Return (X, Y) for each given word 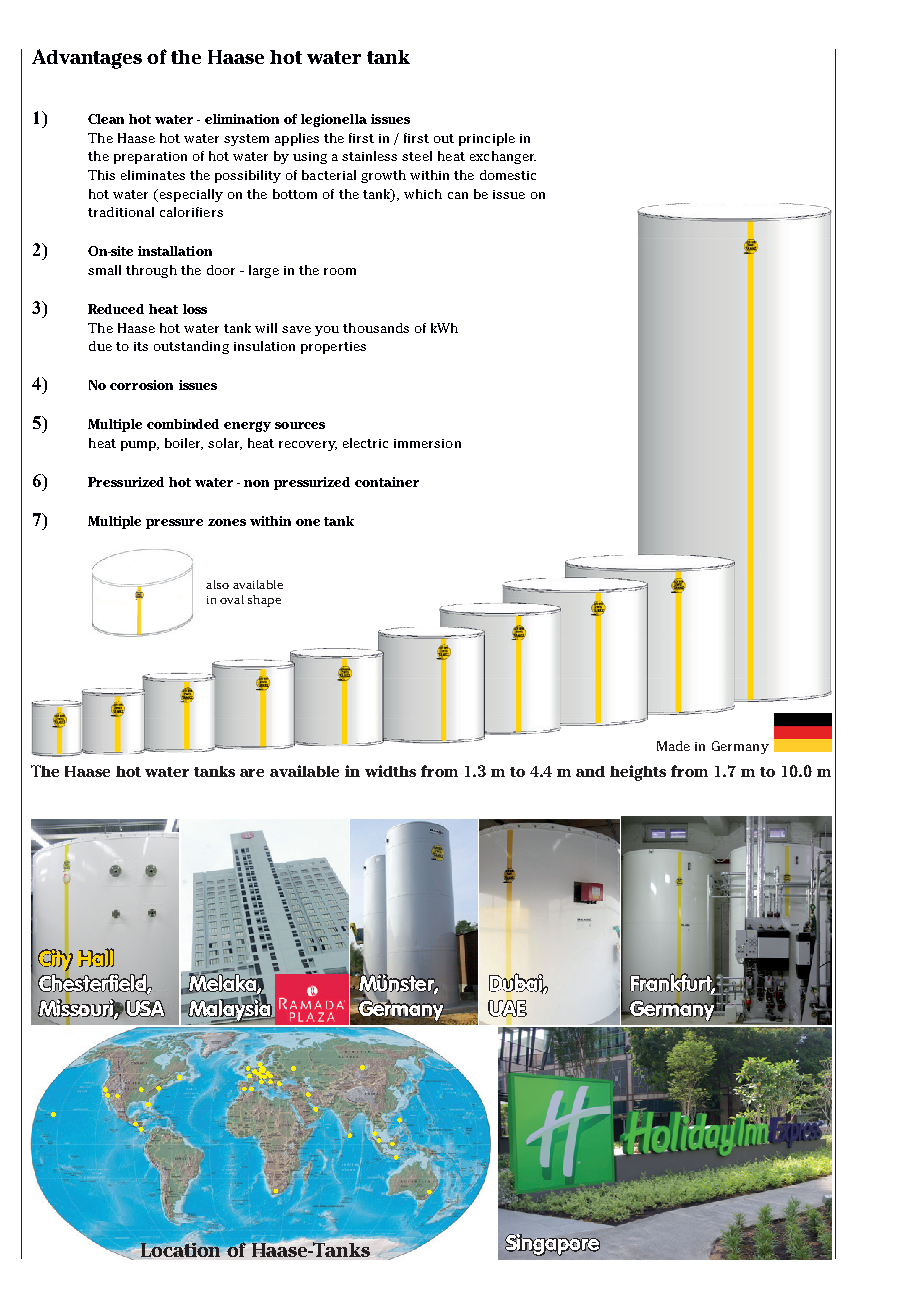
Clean (106, 119)
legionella (334, 120)
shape (264, 601)
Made (673, 746)
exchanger (503, 157)
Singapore (552, 1245)
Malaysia (230, 1010)
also (217, 584)
